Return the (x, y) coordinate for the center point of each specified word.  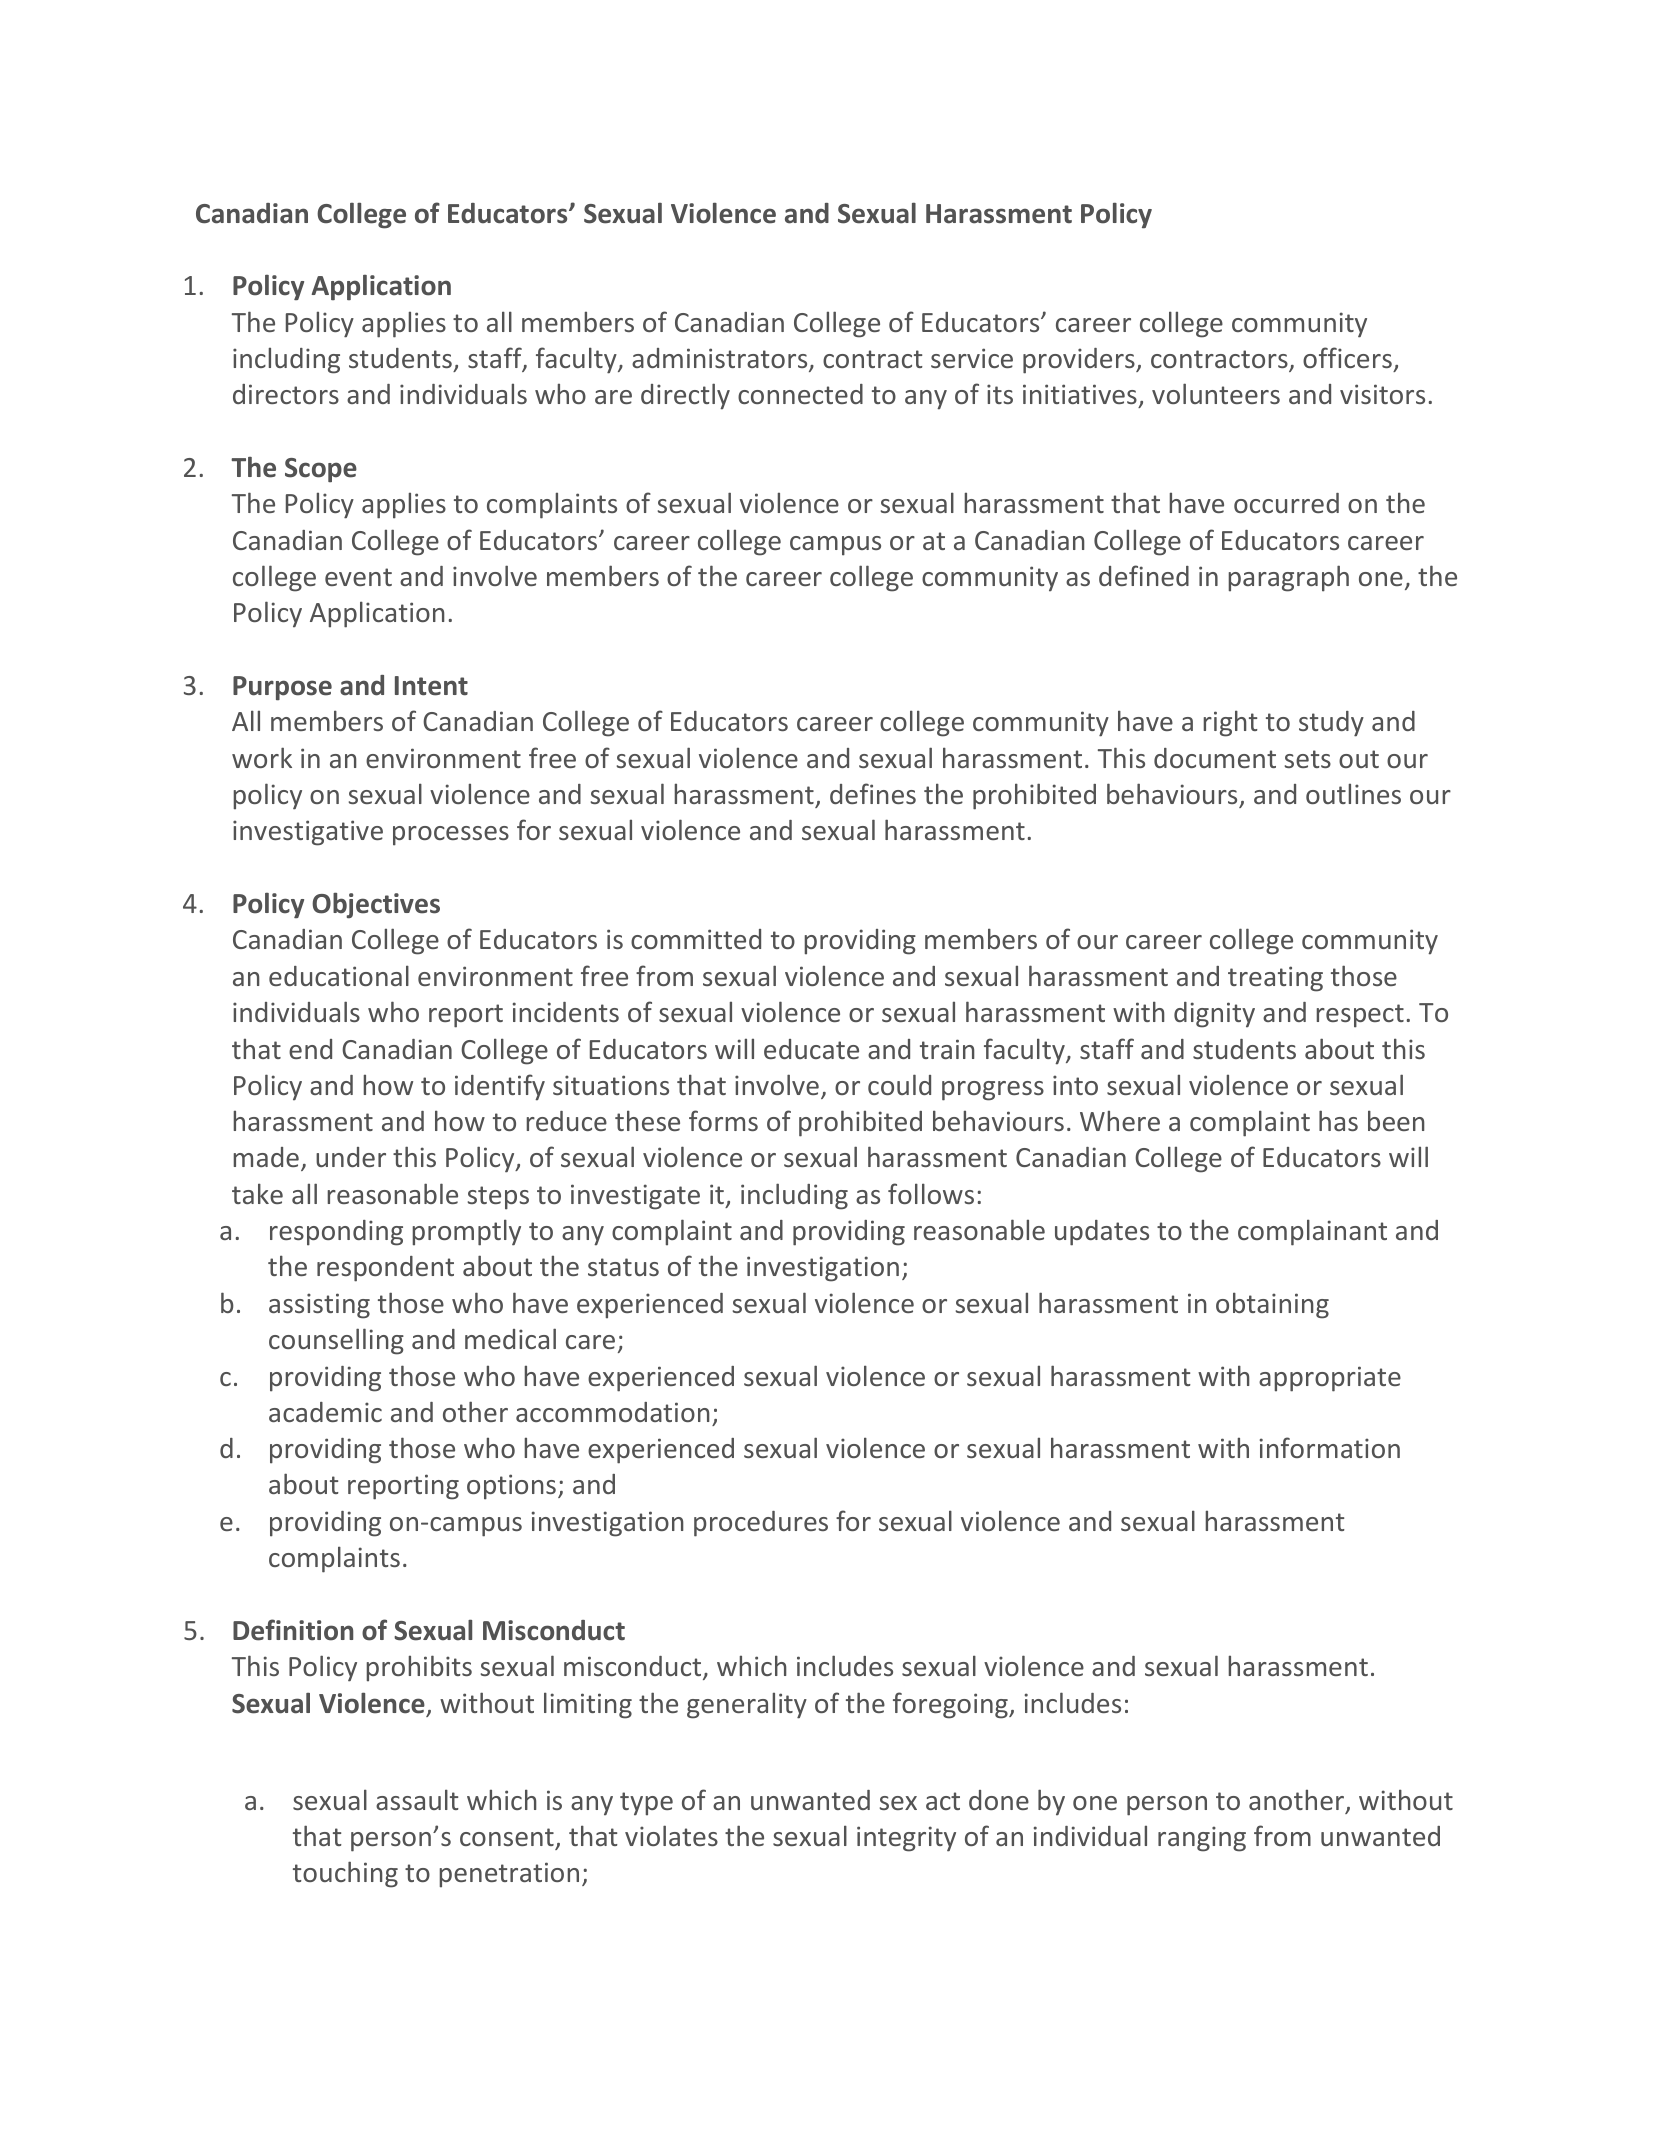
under (351, 1157)
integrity (906, 1839)
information (1330, 1447)
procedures (761, 1524)
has (1338, 1120)
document (1215, 758)
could (899, 1084)
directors (286, 394)
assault (417, 1799)
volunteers (1216, 393)
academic (325, 1412)
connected (800, 394)
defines (873, 793)
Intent (431, 686)
